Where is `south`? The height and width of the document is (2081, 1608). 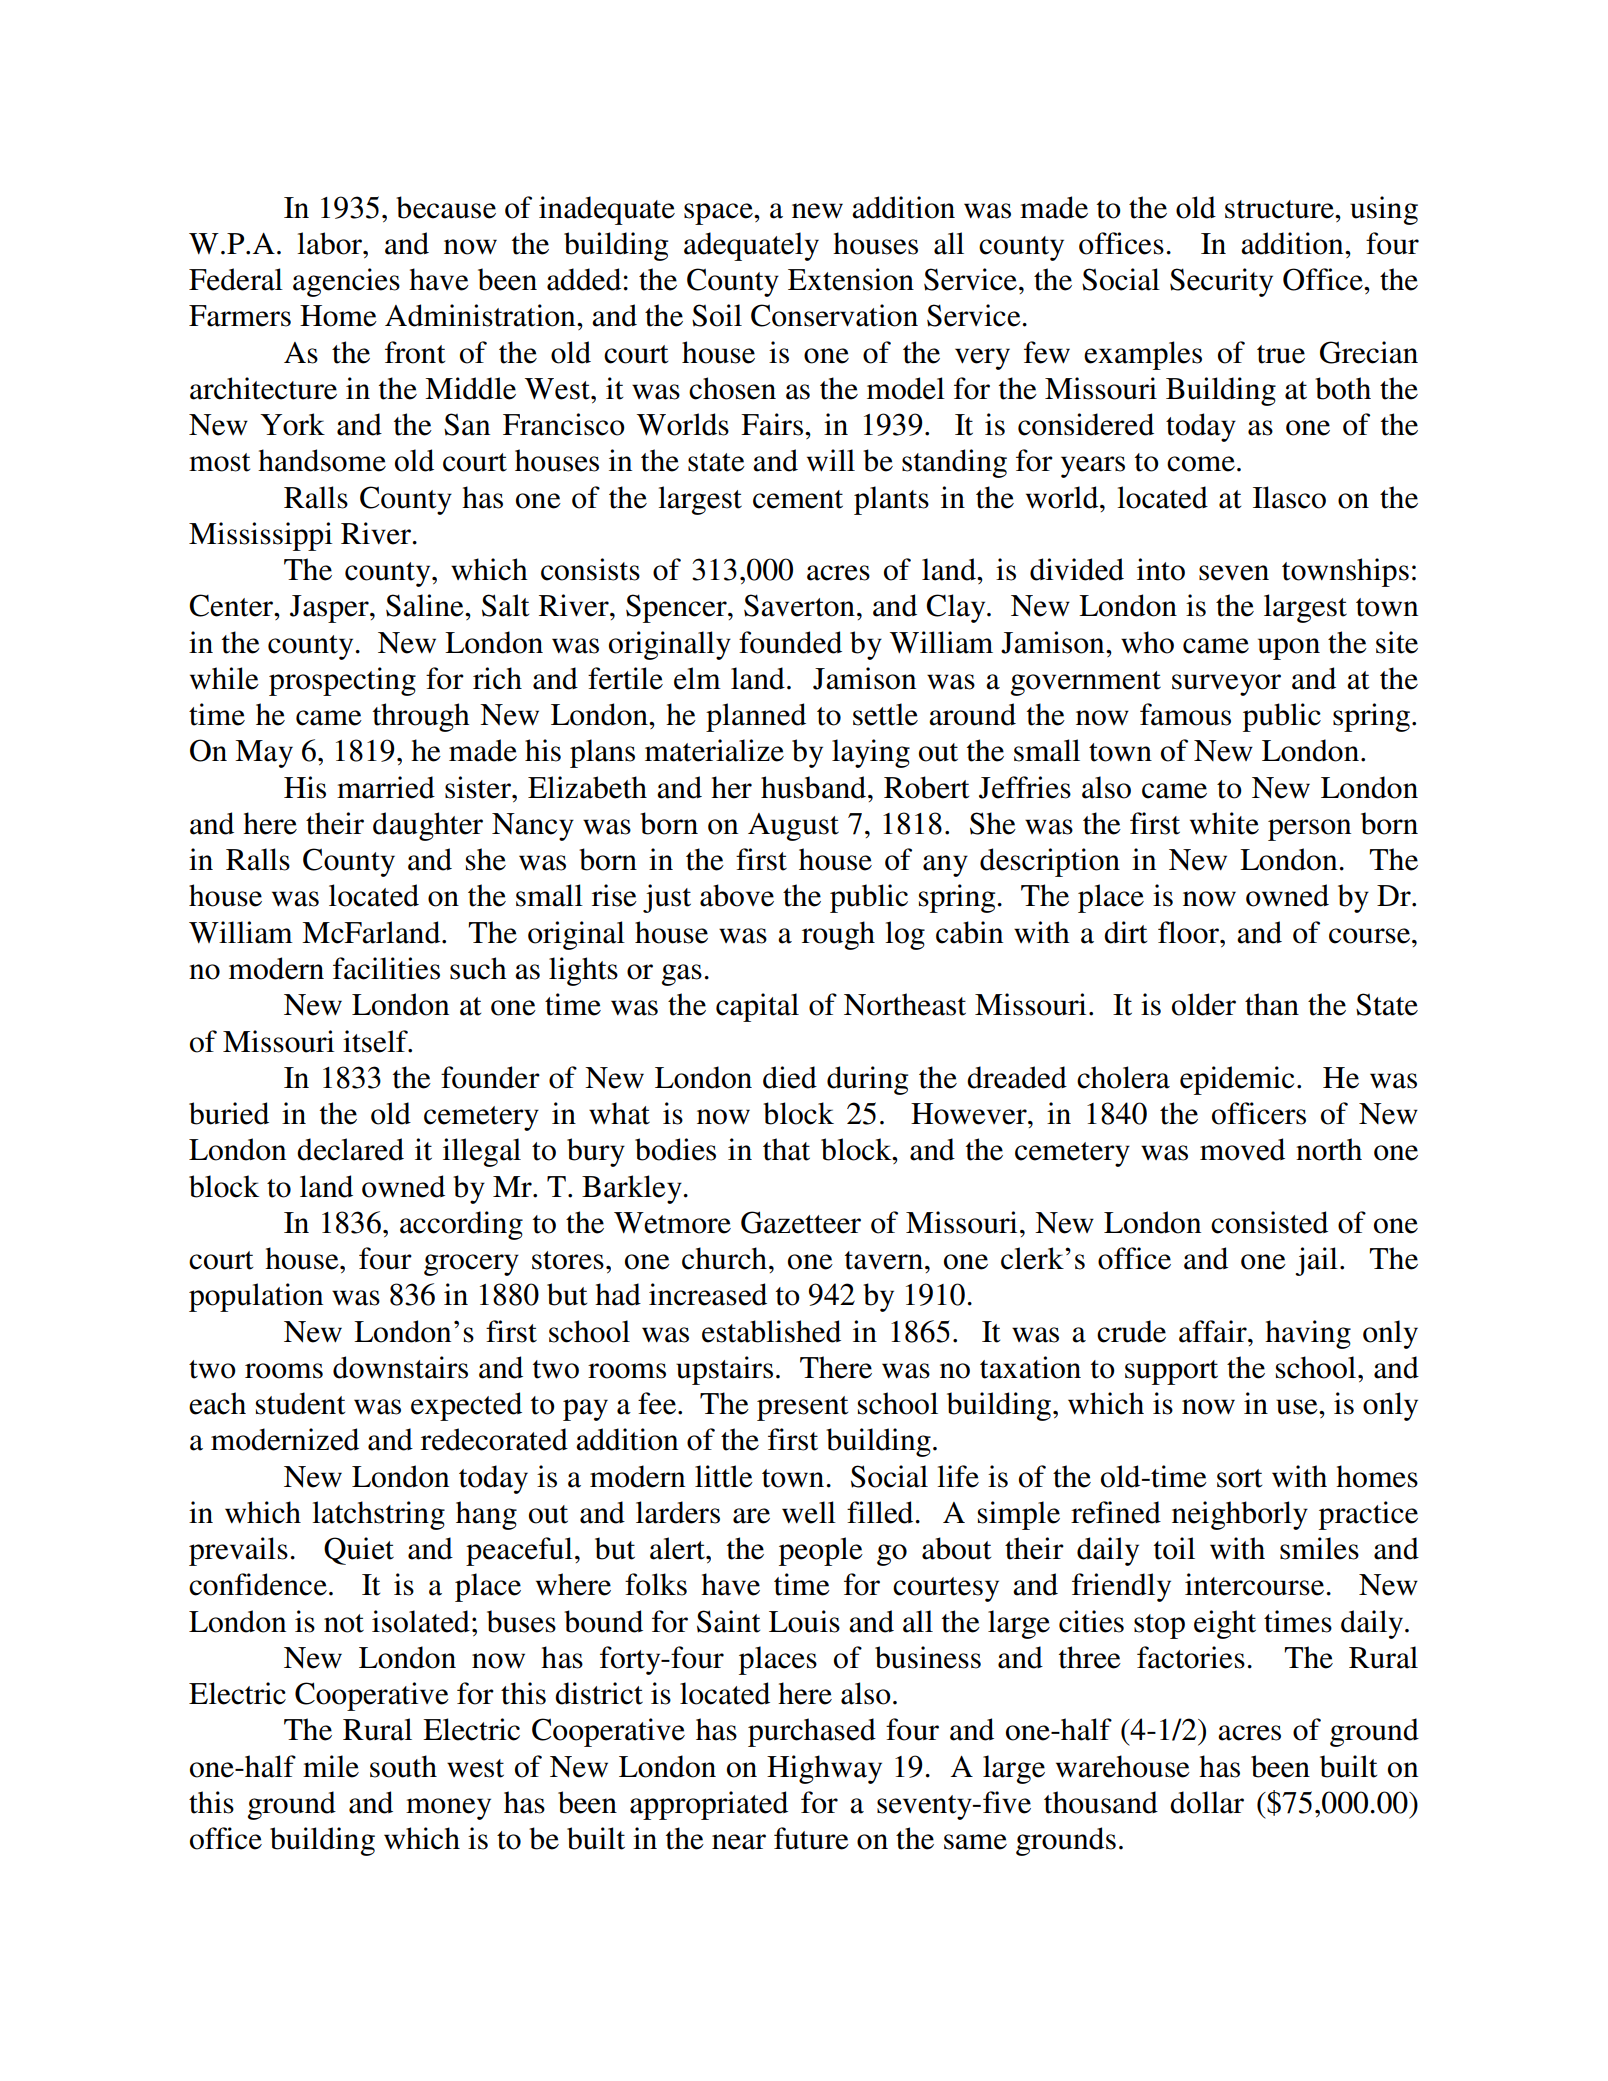 south is located at coordinates (403, 1766).
